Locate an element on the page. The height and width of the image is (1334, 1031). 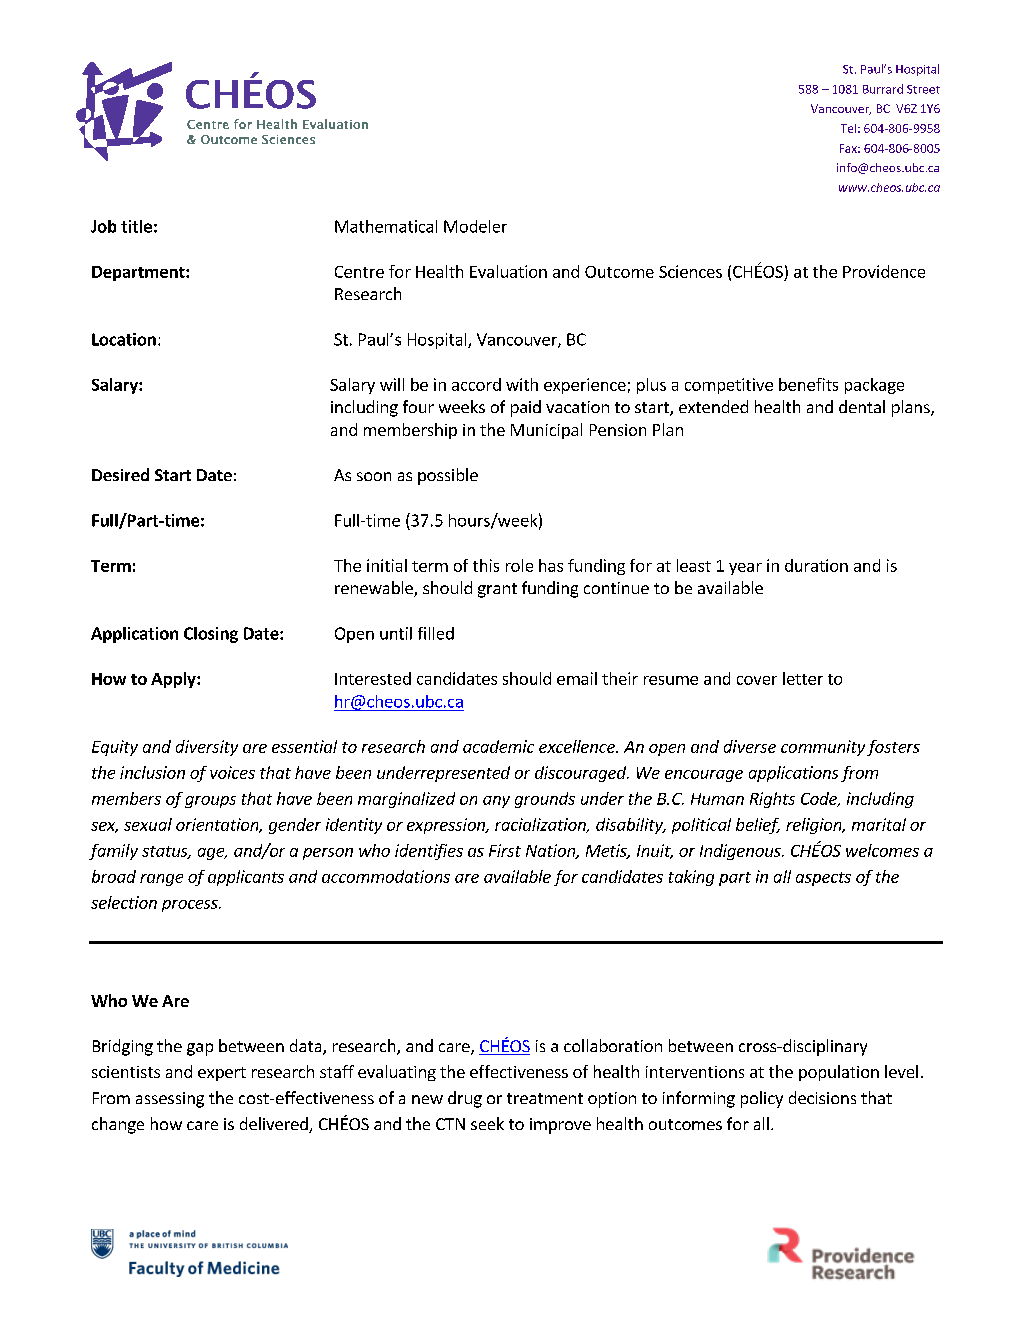
Desired is located at coordinates (120, 474).
